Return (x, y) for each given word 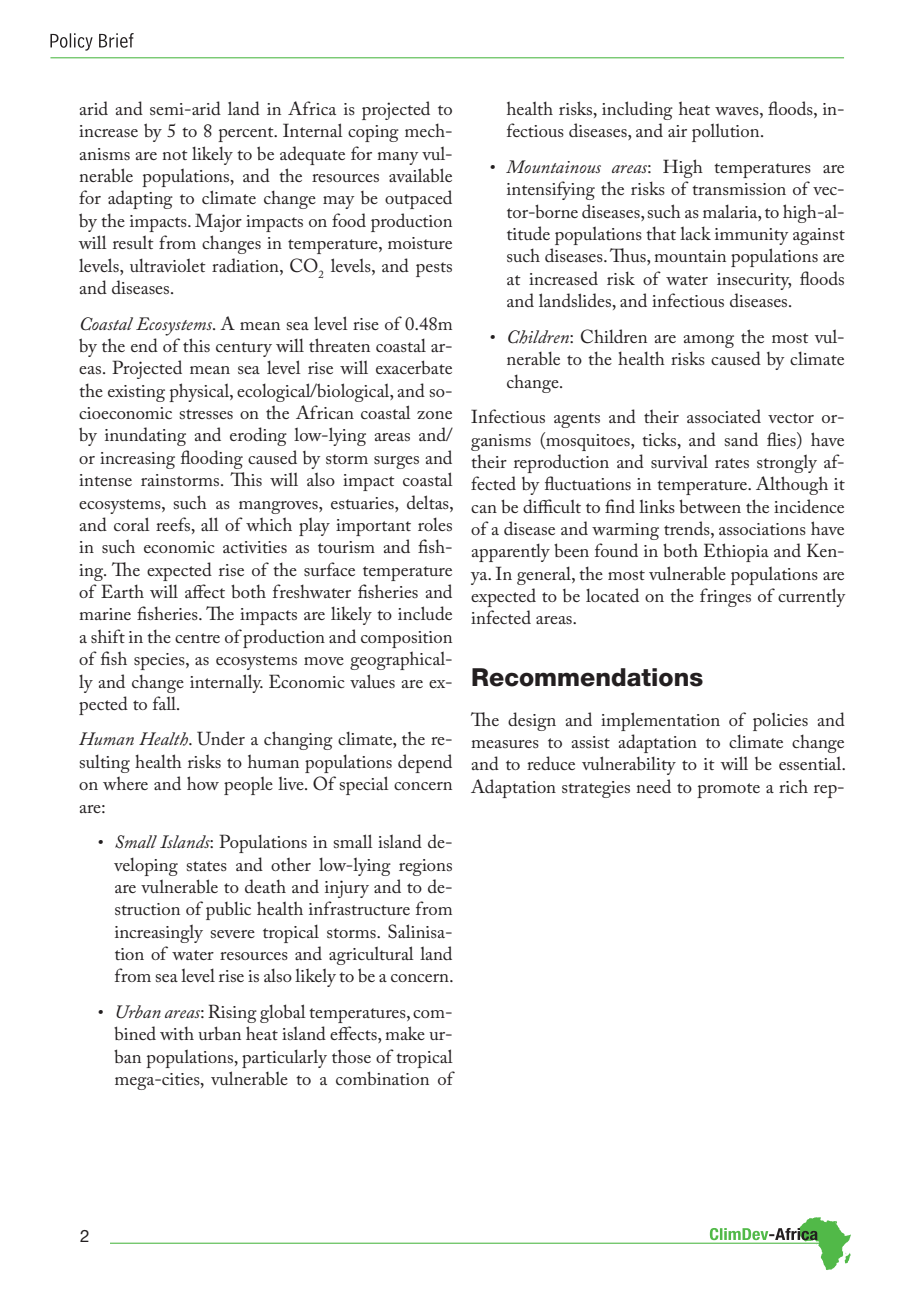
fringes (725, 597)
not (175, 155)
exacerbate (414, 367)
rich (793, 786)
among (708, 341)
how (203, 783)
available (420, 175)
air (677, 131)
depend (425, 763)
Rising (232, 1013)
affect (205, 591)
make (405, 1033)
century (244, 349)
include (425, 613)
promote (728, 790)
